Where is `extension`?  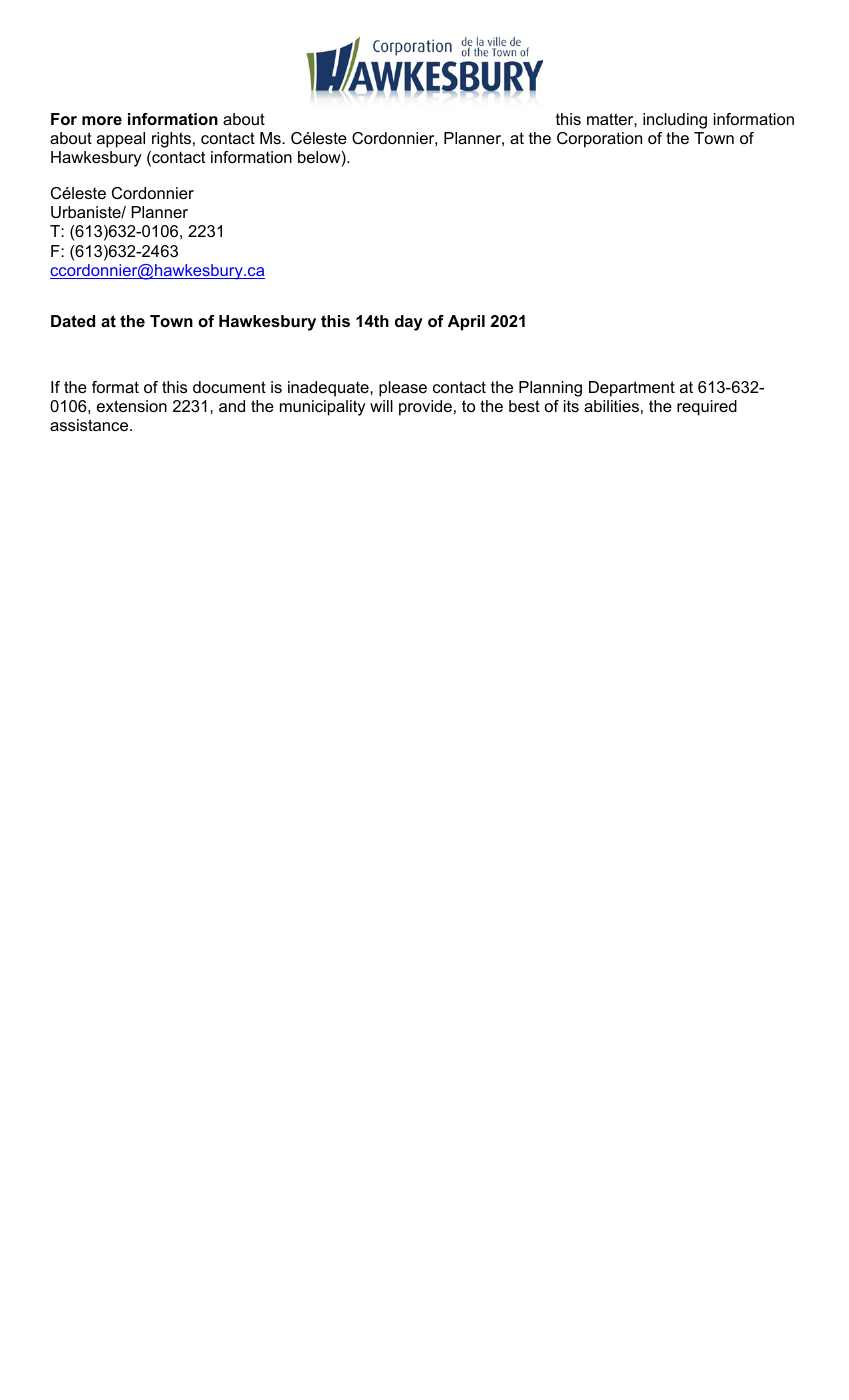 extension is located at coordinates (132, 406).
